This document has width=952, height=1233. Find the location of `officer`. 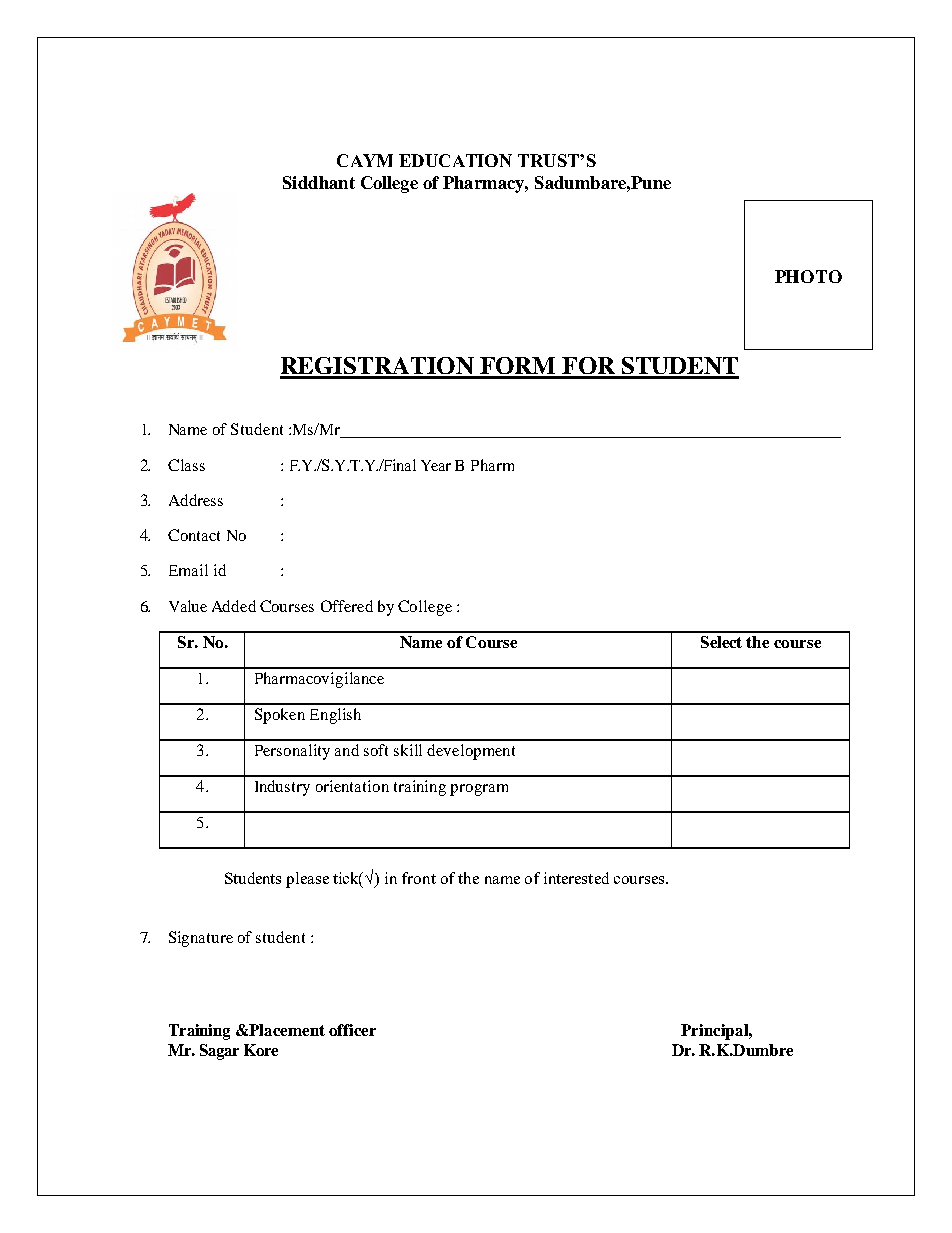

officer is located at coordinates (352, 1030).
